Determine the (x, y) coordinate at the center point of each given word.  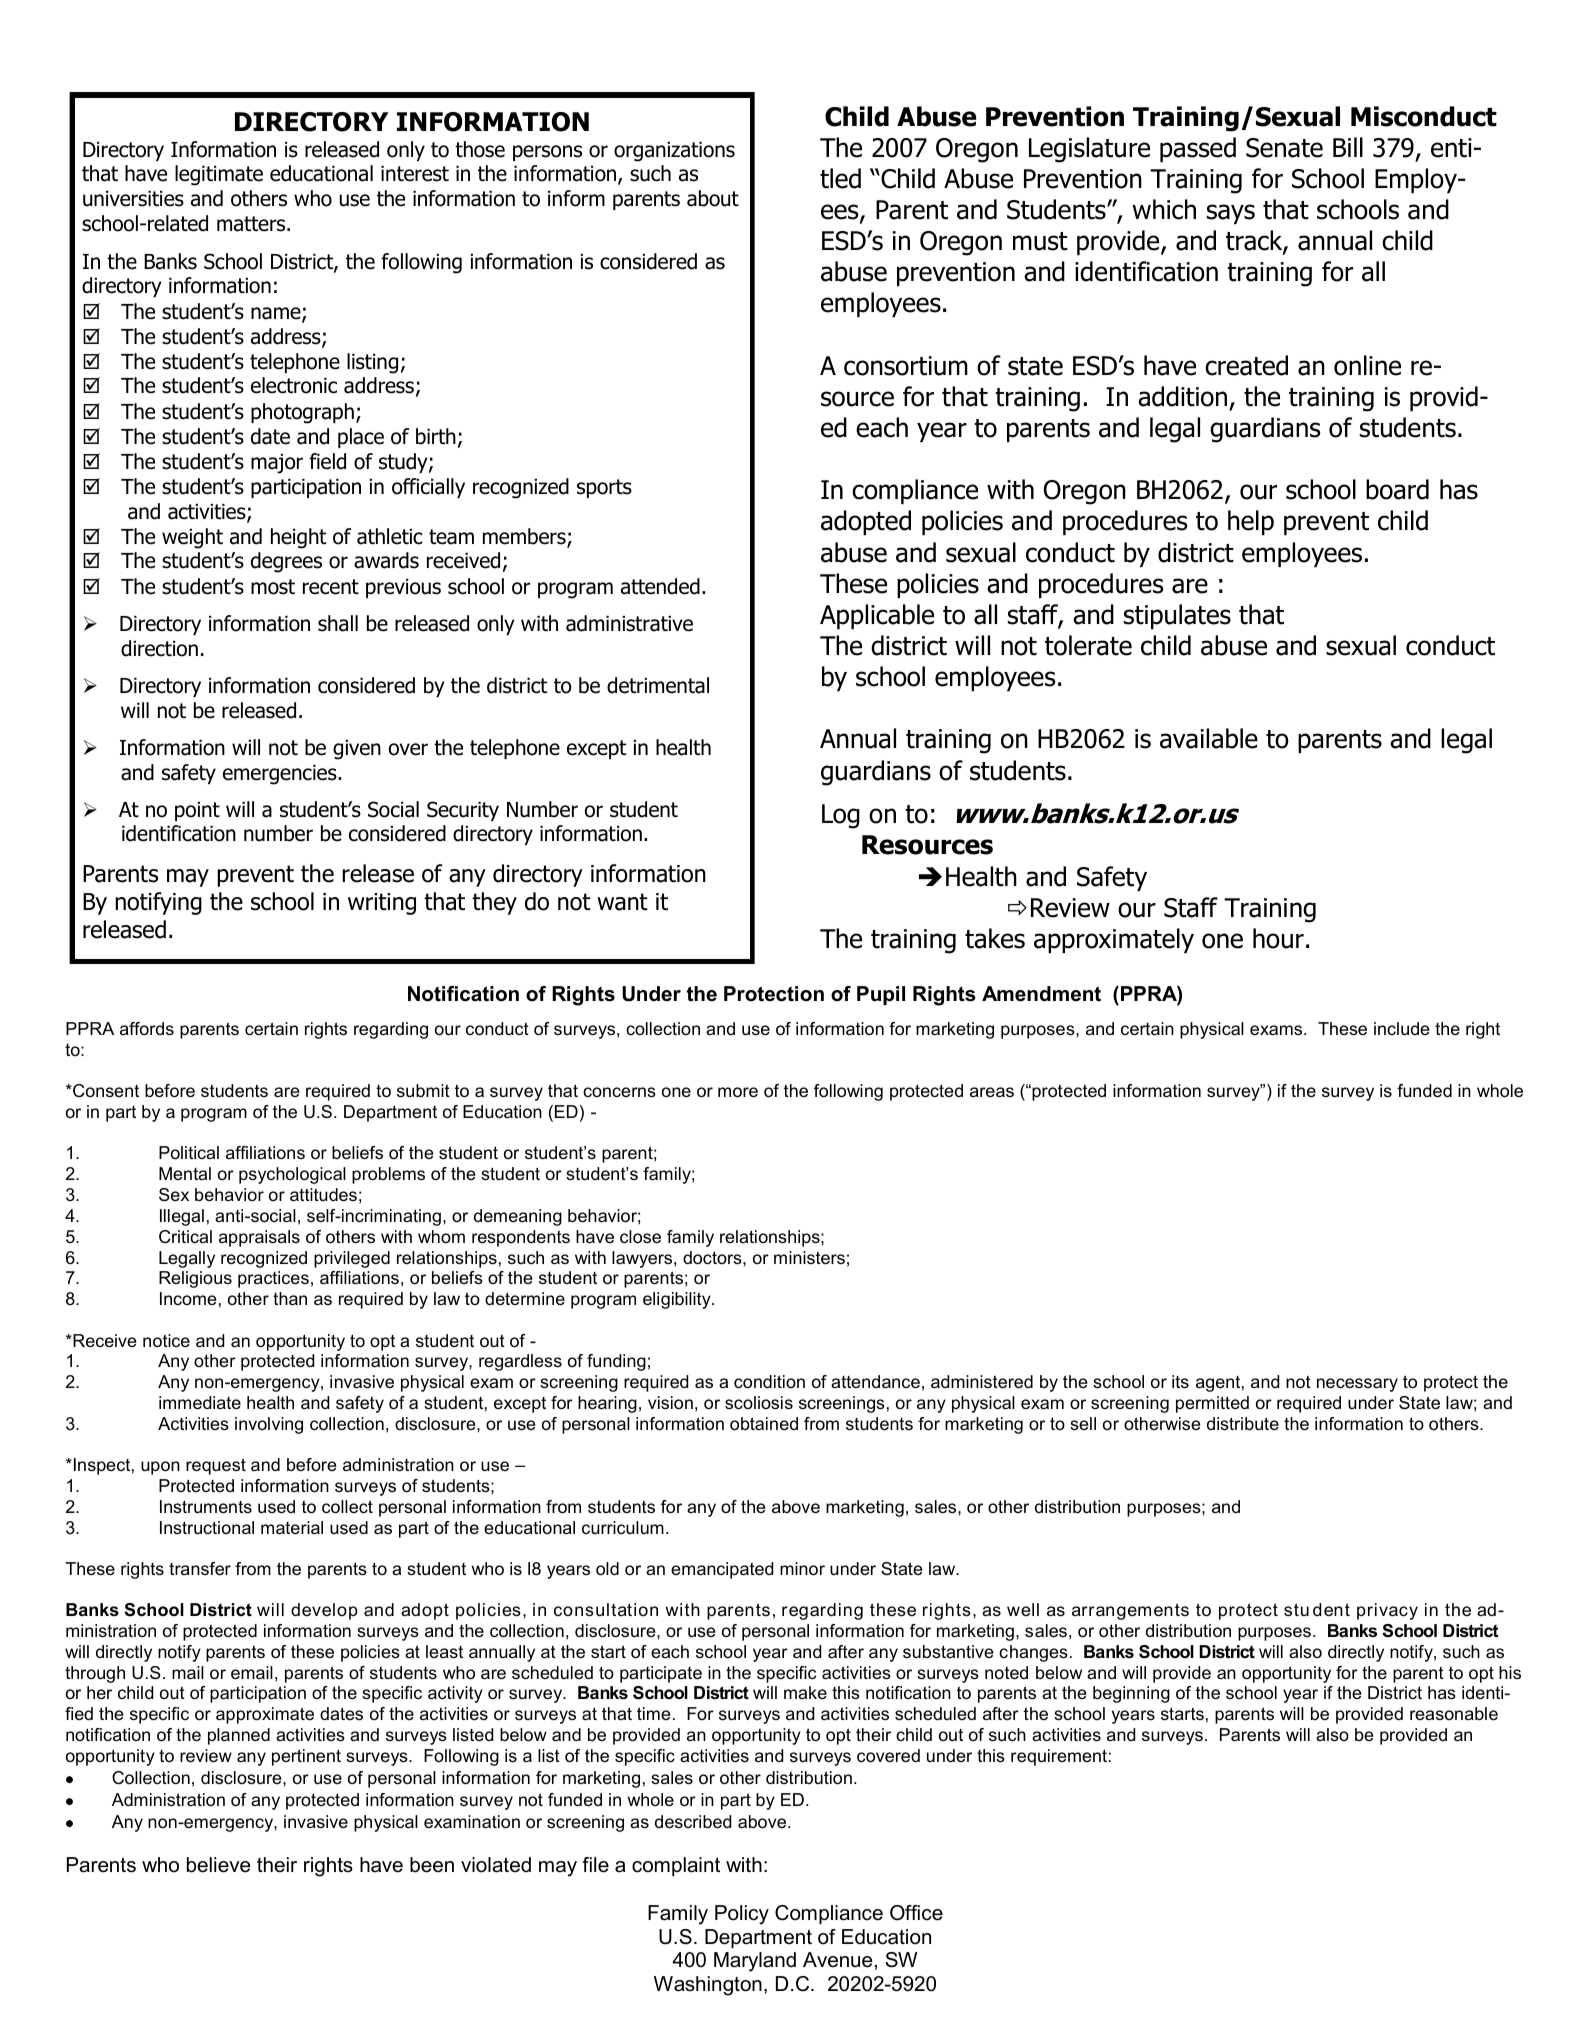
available (1209, 738)
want (622, 902)
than (290, 1299)
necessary (1357, 1385)
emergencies (281, 775)
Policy (742, 1915)
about (713, 198)
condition (769, 1382)
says (1231, 214)
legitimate (219, 175)
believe (218, 1865)
